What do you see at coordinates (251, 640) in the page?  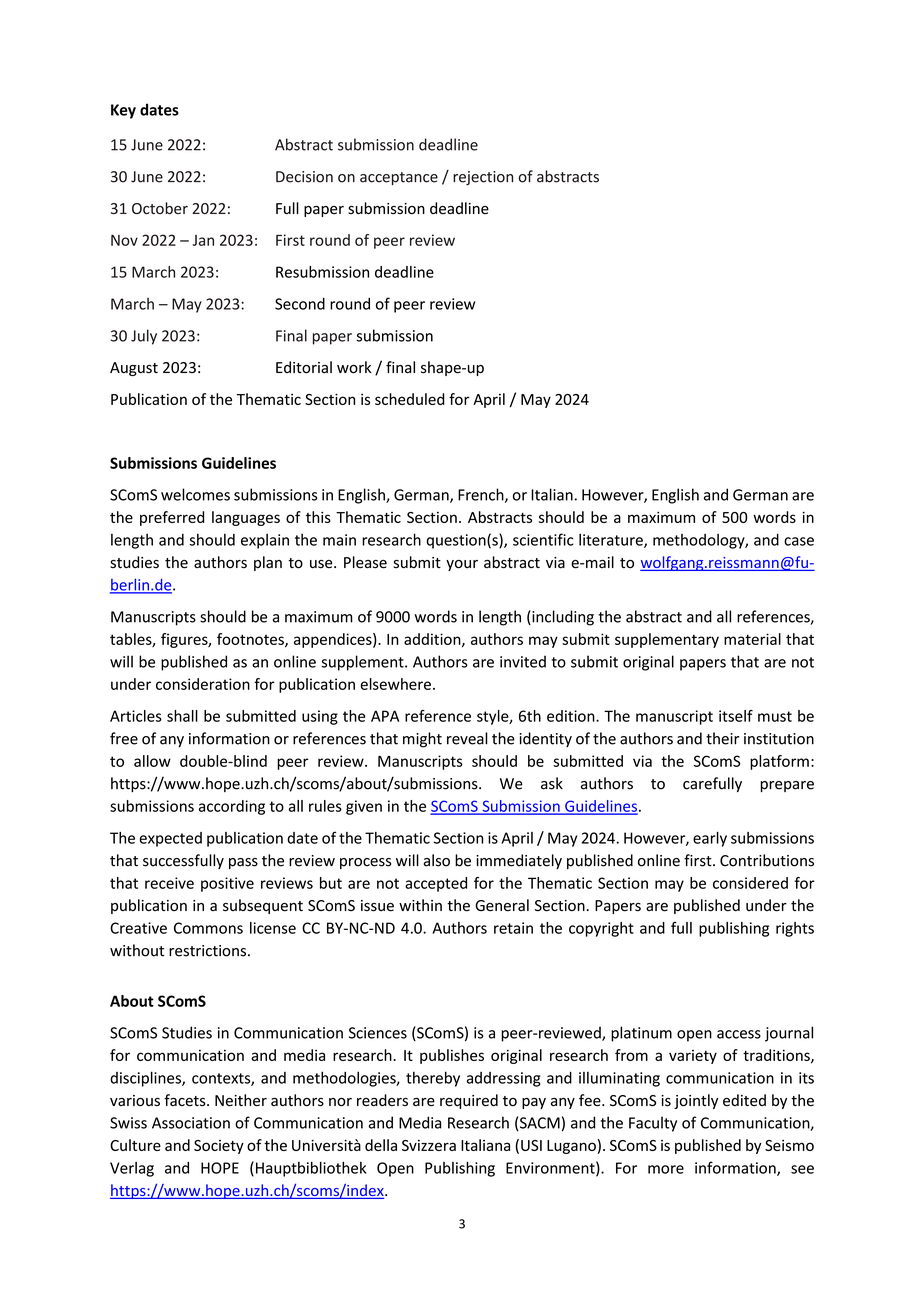 I see `footnotes` at bounding box center [251, 640].
